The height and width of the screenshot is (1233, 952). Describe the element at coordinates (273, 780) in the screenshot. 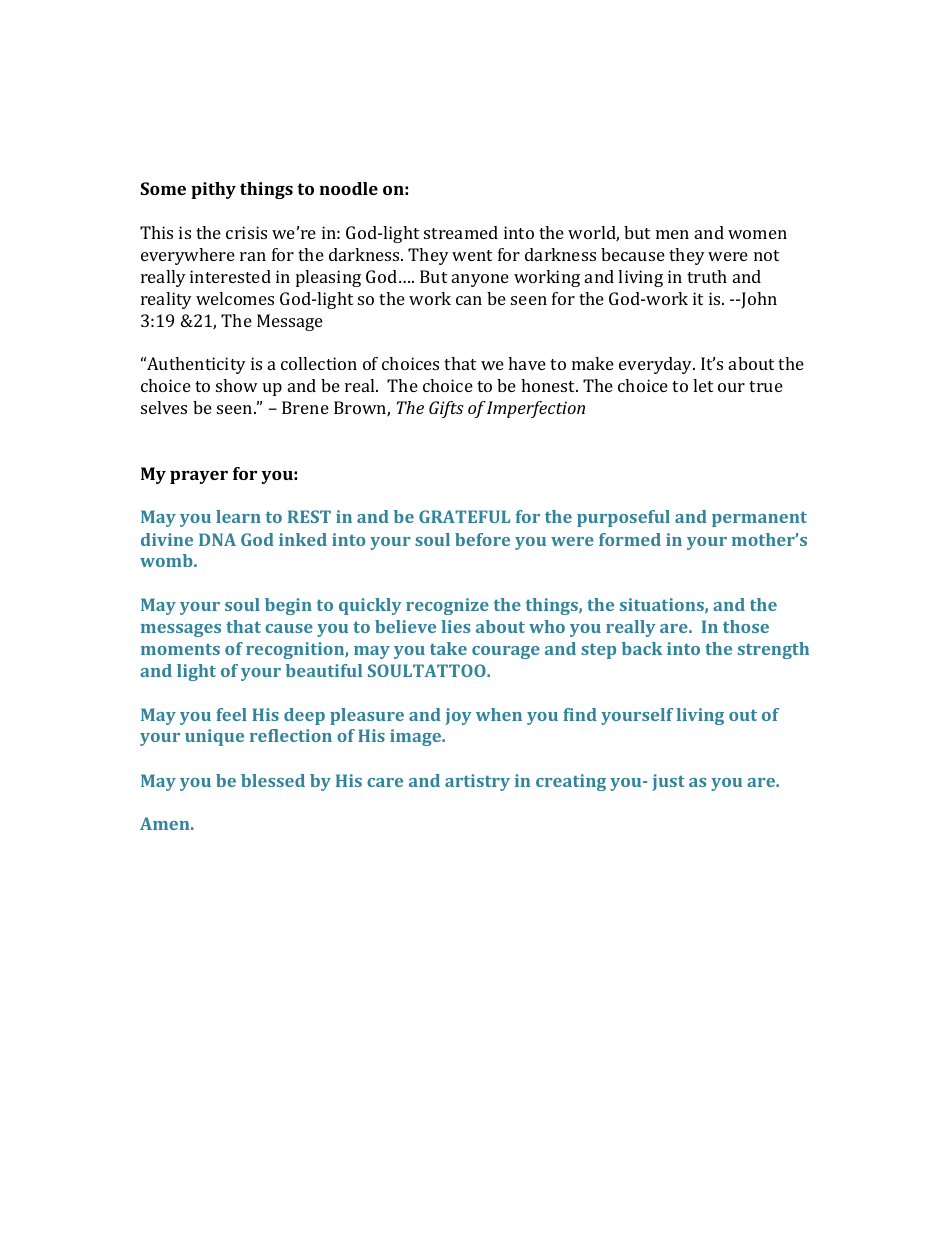

I see `blessed` at that location.
